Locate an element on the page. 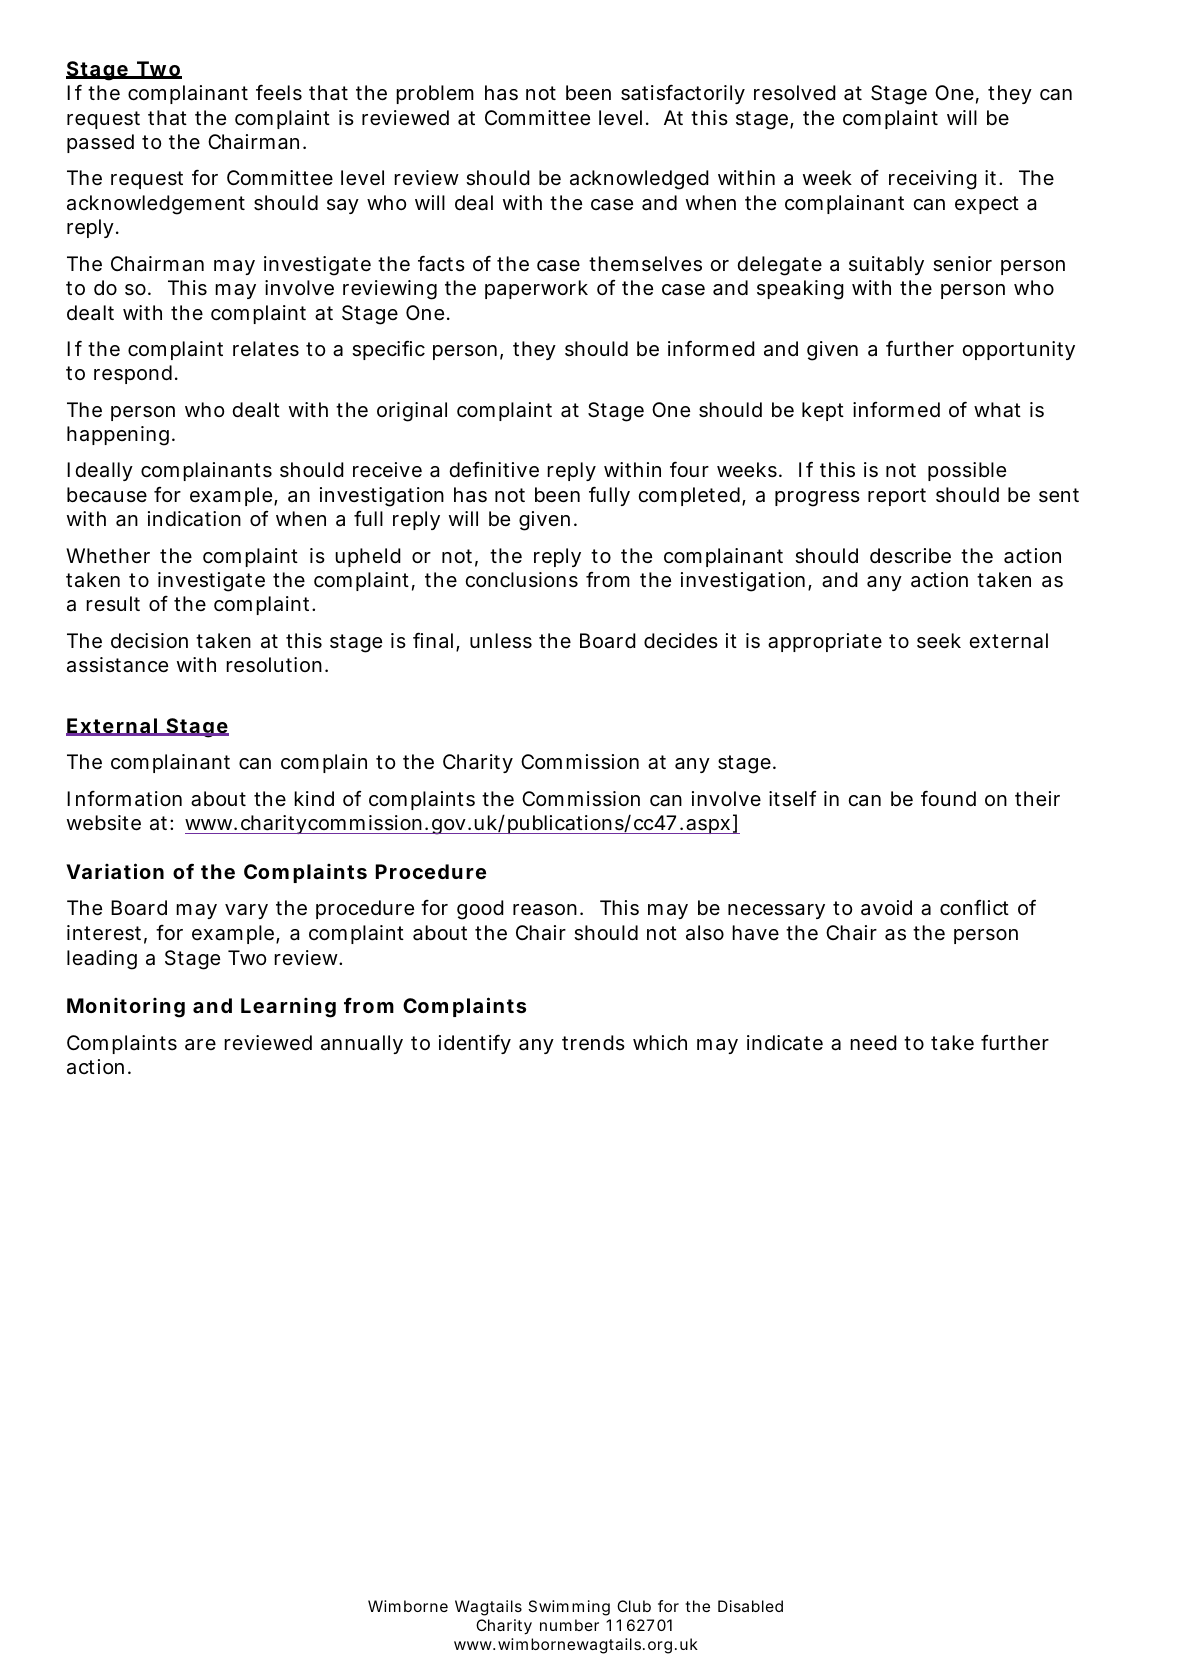 This page has width=1182, height=1671. acknowledged is located at coordinates (639, 180).
